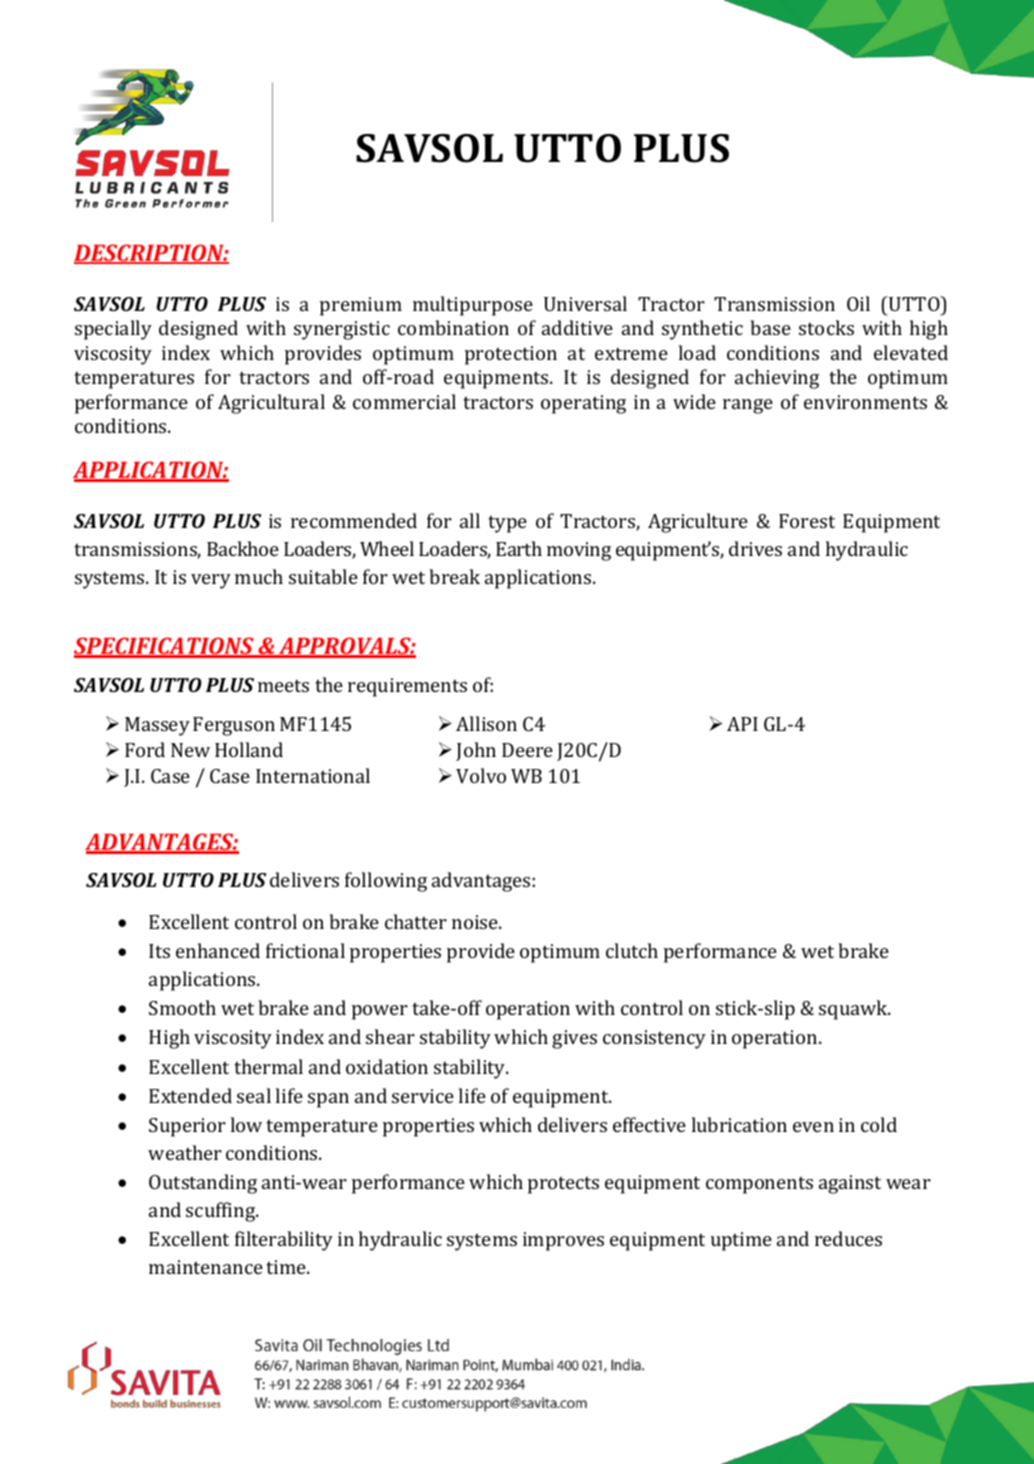 The width and height of the image is (1034, 1464). I want to click on SPECIFICATIONS, so click(165, 647).
